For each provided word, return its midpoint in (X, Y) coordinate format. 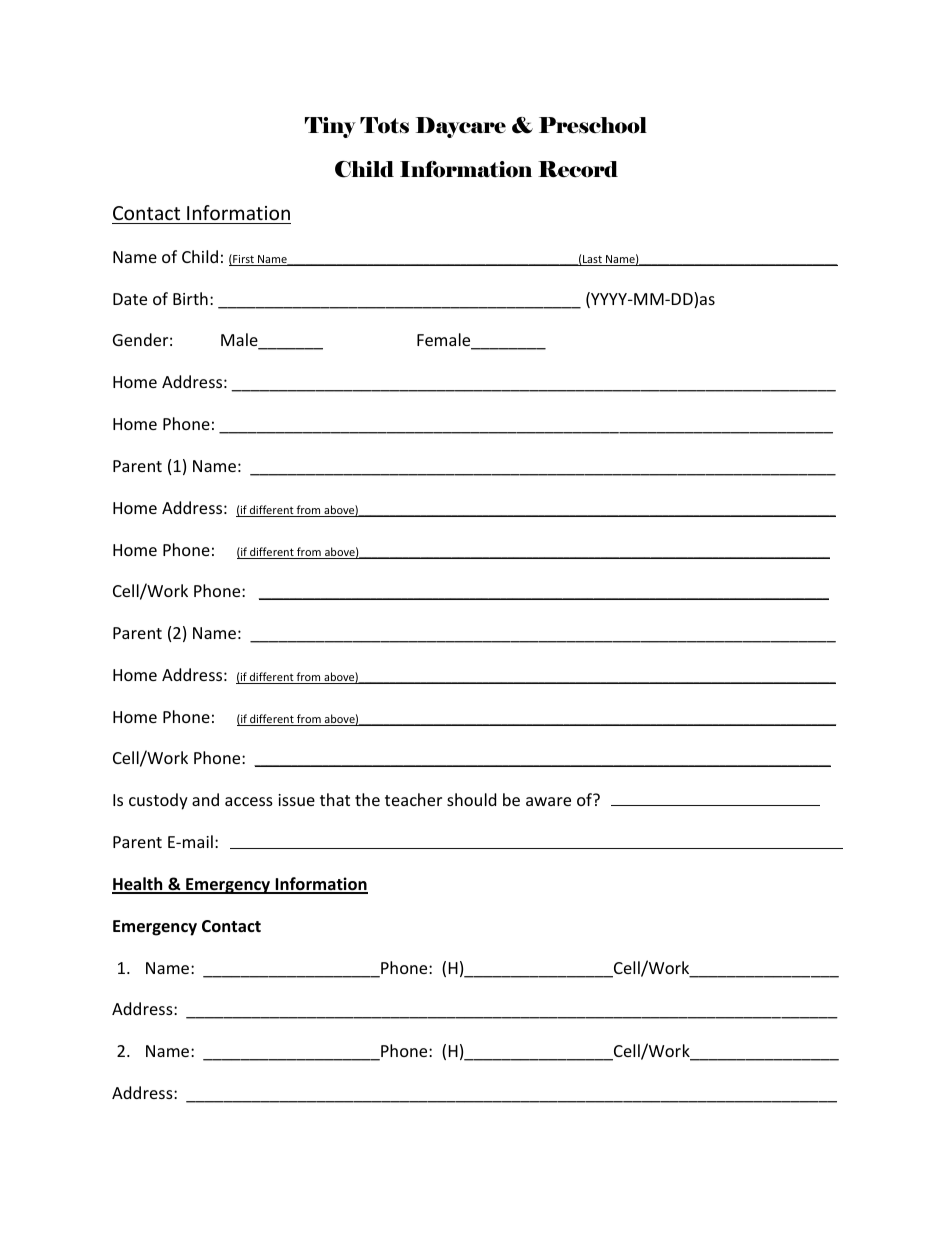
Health (138, 885)
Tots (384, 125)
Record (578, 169)
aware (548, 801)
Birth (190, 298)
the (367, 799)
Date (130, 299)
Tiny (330, 127)
